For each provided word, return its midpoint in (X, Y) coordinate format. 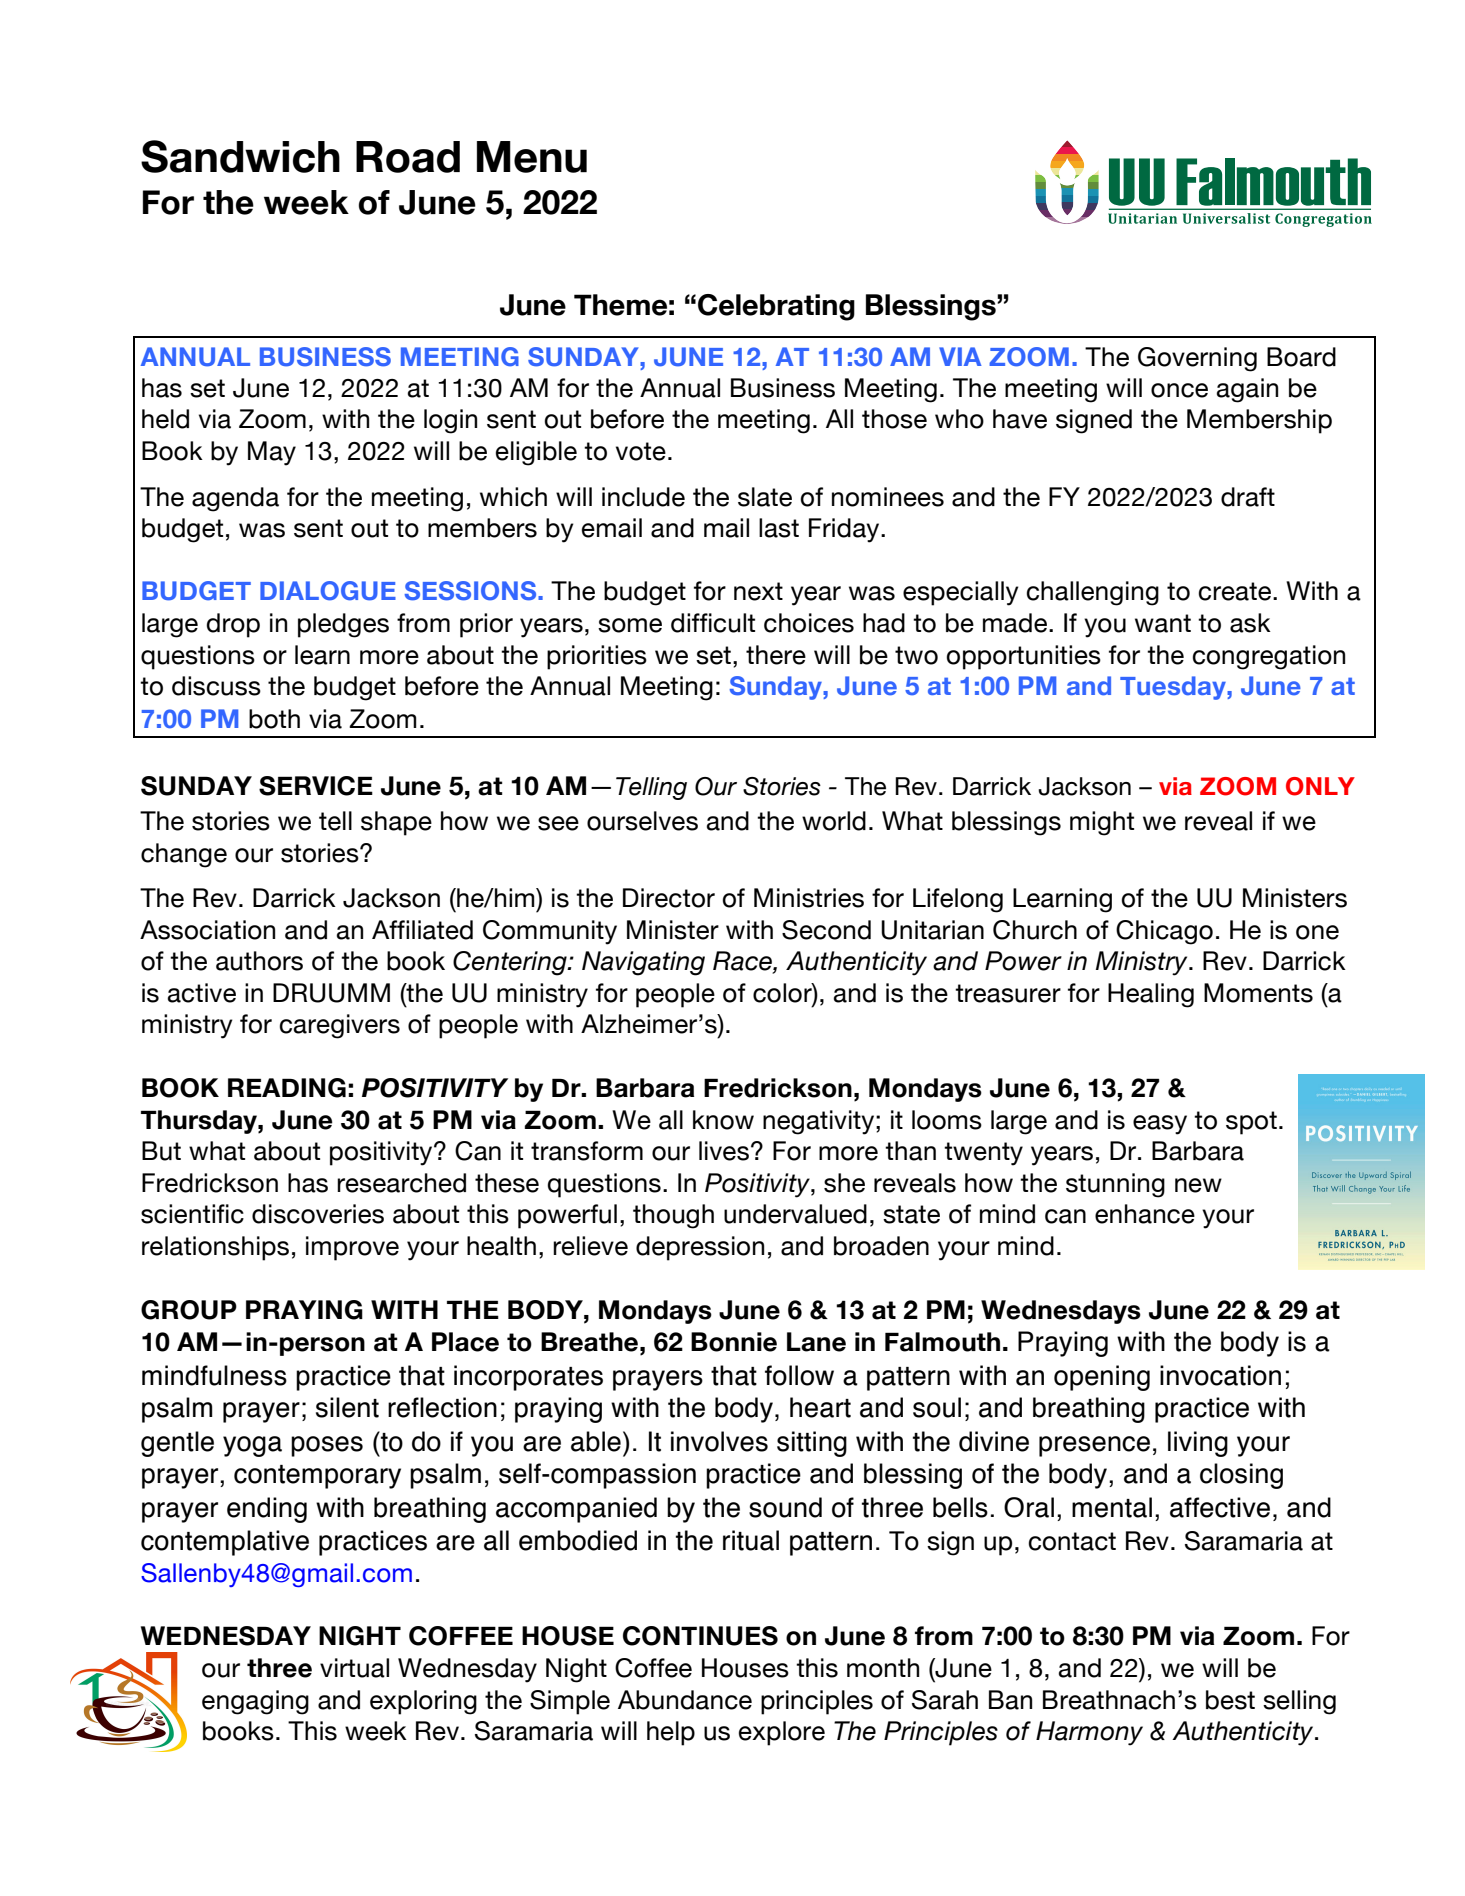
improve (352, 1248)
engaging (255, 1702)
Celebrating (776, 307)
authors (259, 961)
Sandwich (240, 156)
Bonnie (734, 1342)
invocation (1220, 1375)
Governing (1197, 359)
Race (743, 962)
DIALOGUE (328, 591)
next (758, 591)
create (1234, 591)
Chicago (1164, 932)
